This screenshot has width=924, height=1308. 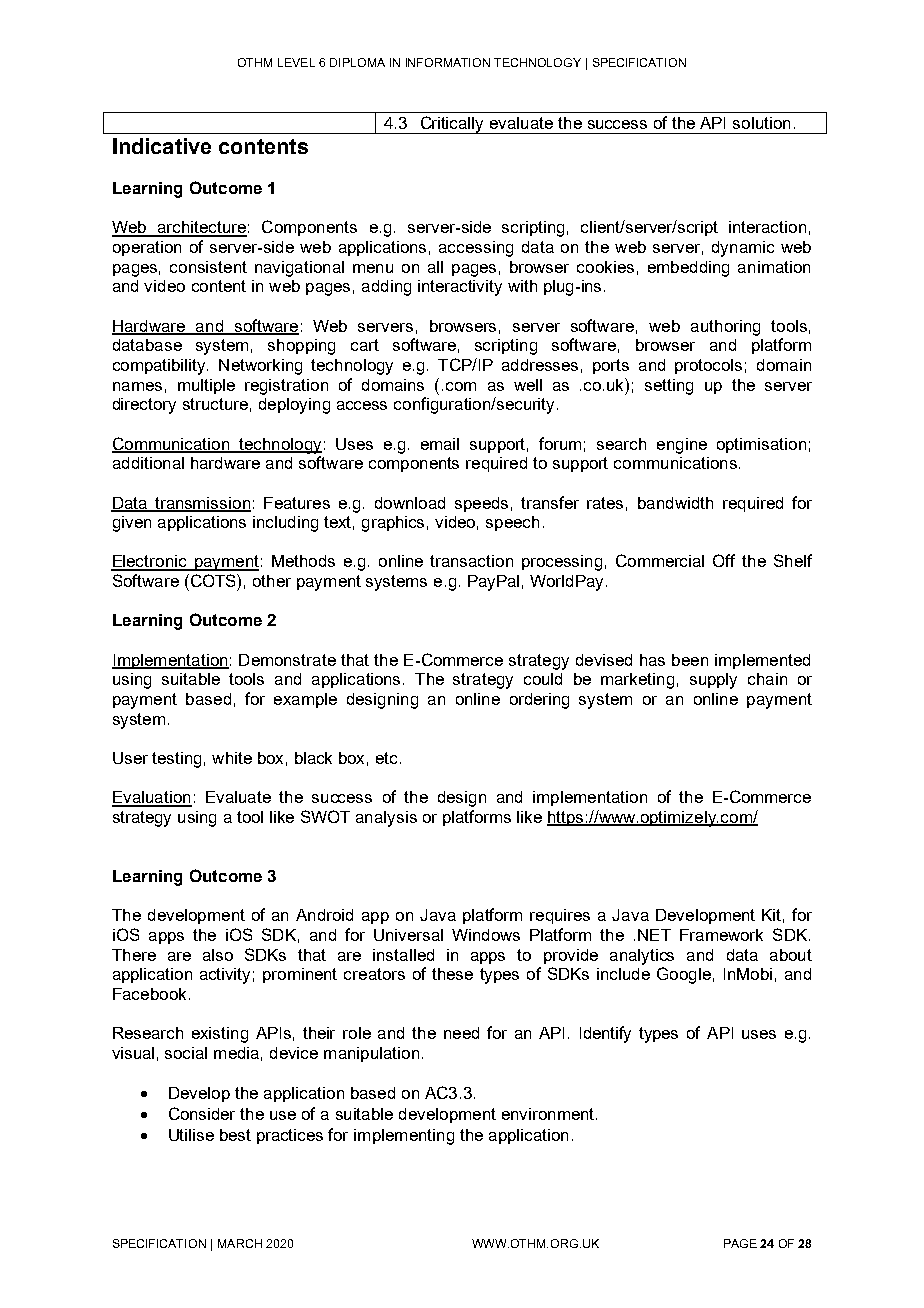 What do you see at coordinates (543, 679) in the screenshot?
I see `could` at bounding box center [543, 679].
